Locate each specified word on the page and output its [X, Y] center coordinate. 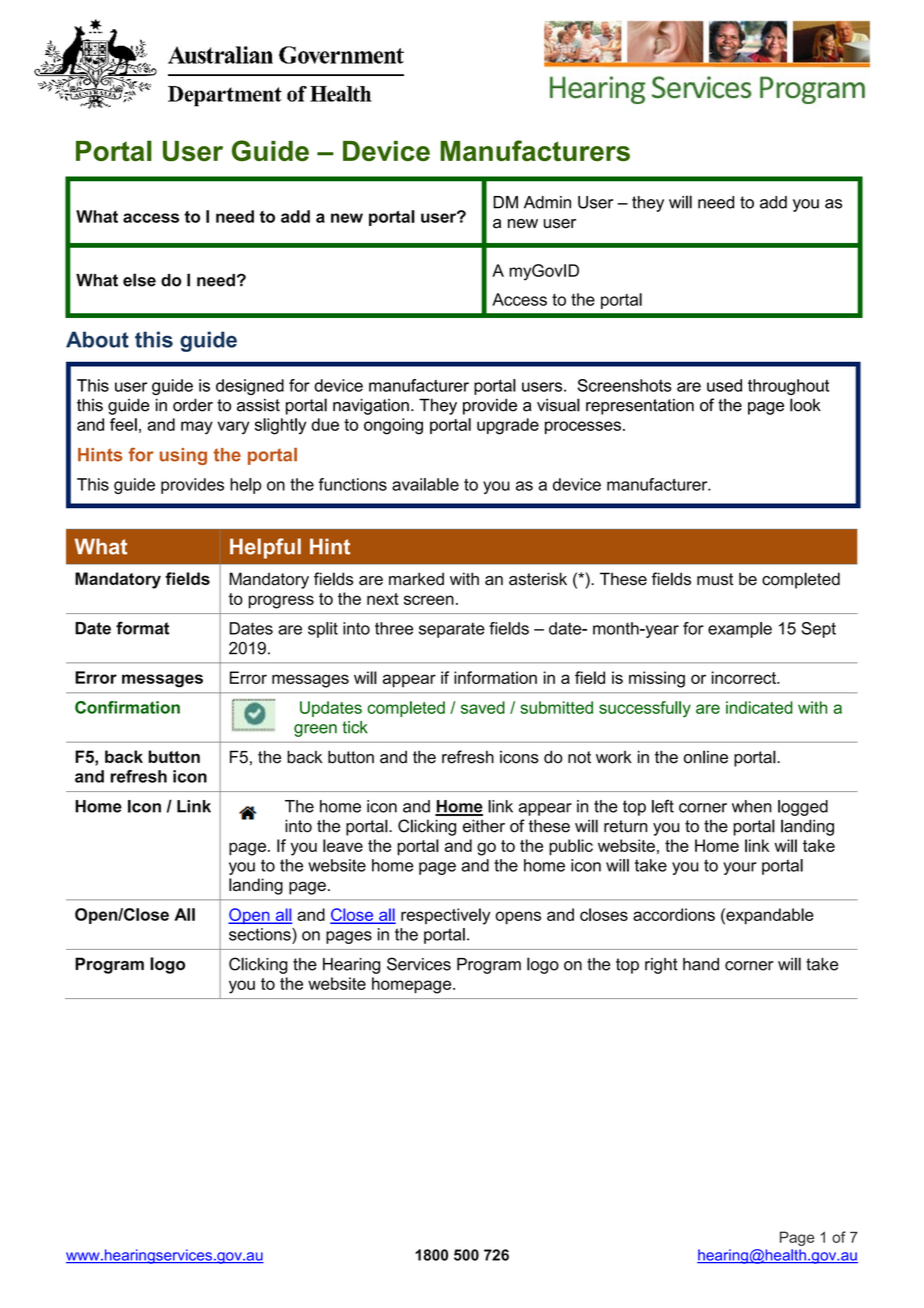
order [193, 405]
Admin [547, 202]
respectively [445, 916]
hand [701, 964]
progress [281, 602]
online [706, 757]
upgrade [508, 426]
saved [483, 707]
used [724, 385]
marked [416, 579]
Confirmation [127, 707]
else [139, 280]
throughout [788, 387]
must [715, 579]
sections [261, 934]
